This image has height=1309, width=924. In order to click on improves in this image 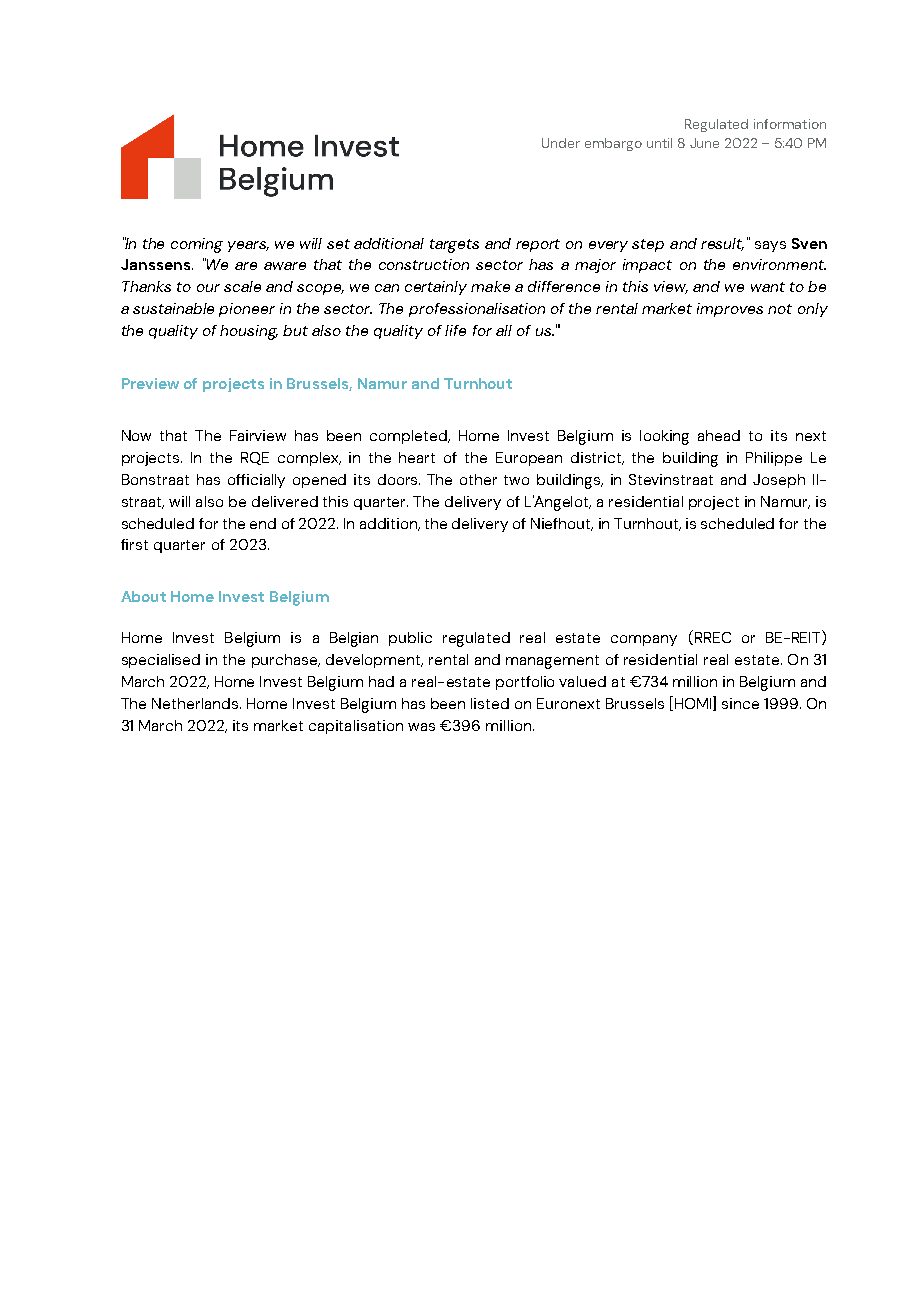, I will do `click(730, 310)`.
